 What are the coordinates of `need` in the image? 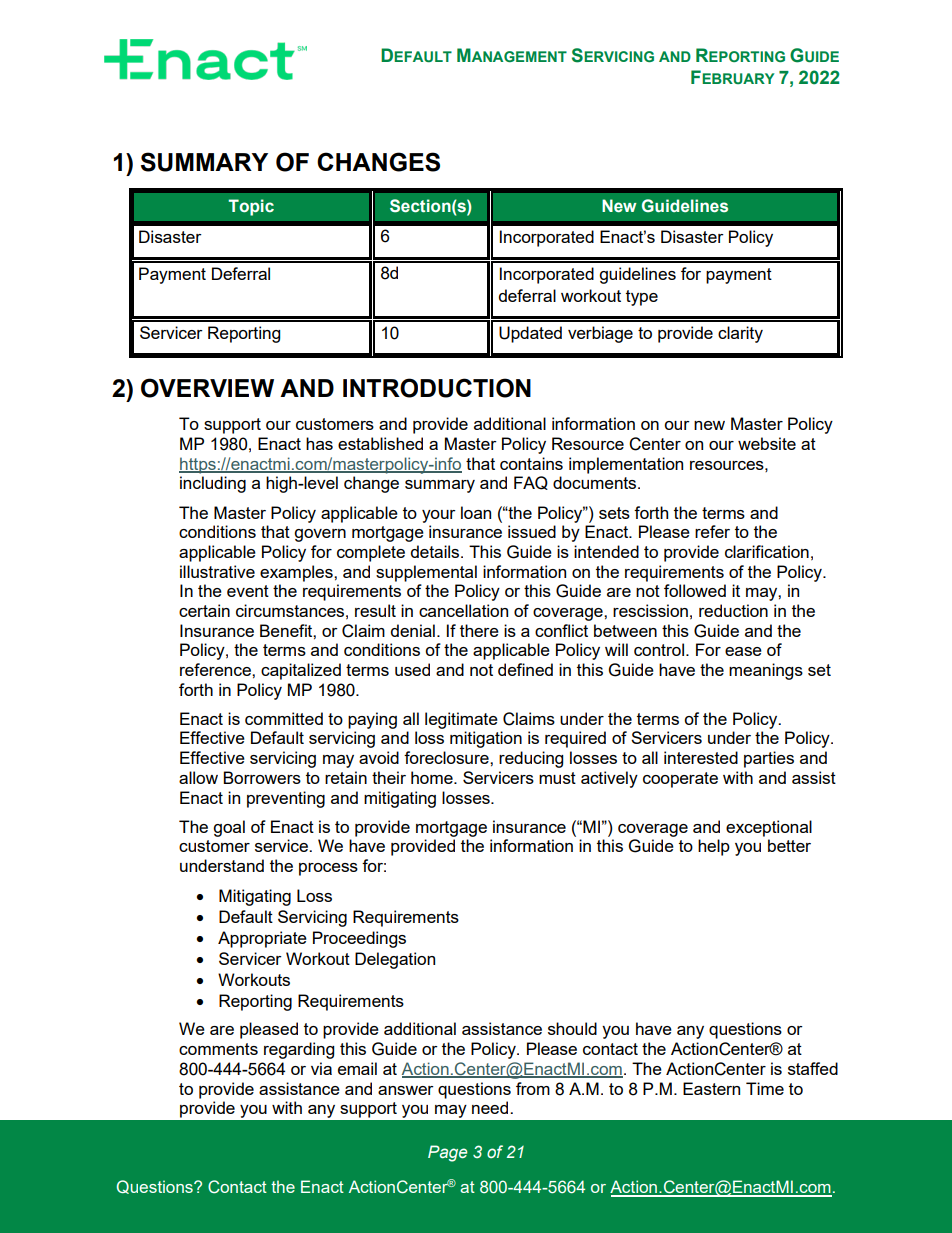 It's located at (491, 1107).
